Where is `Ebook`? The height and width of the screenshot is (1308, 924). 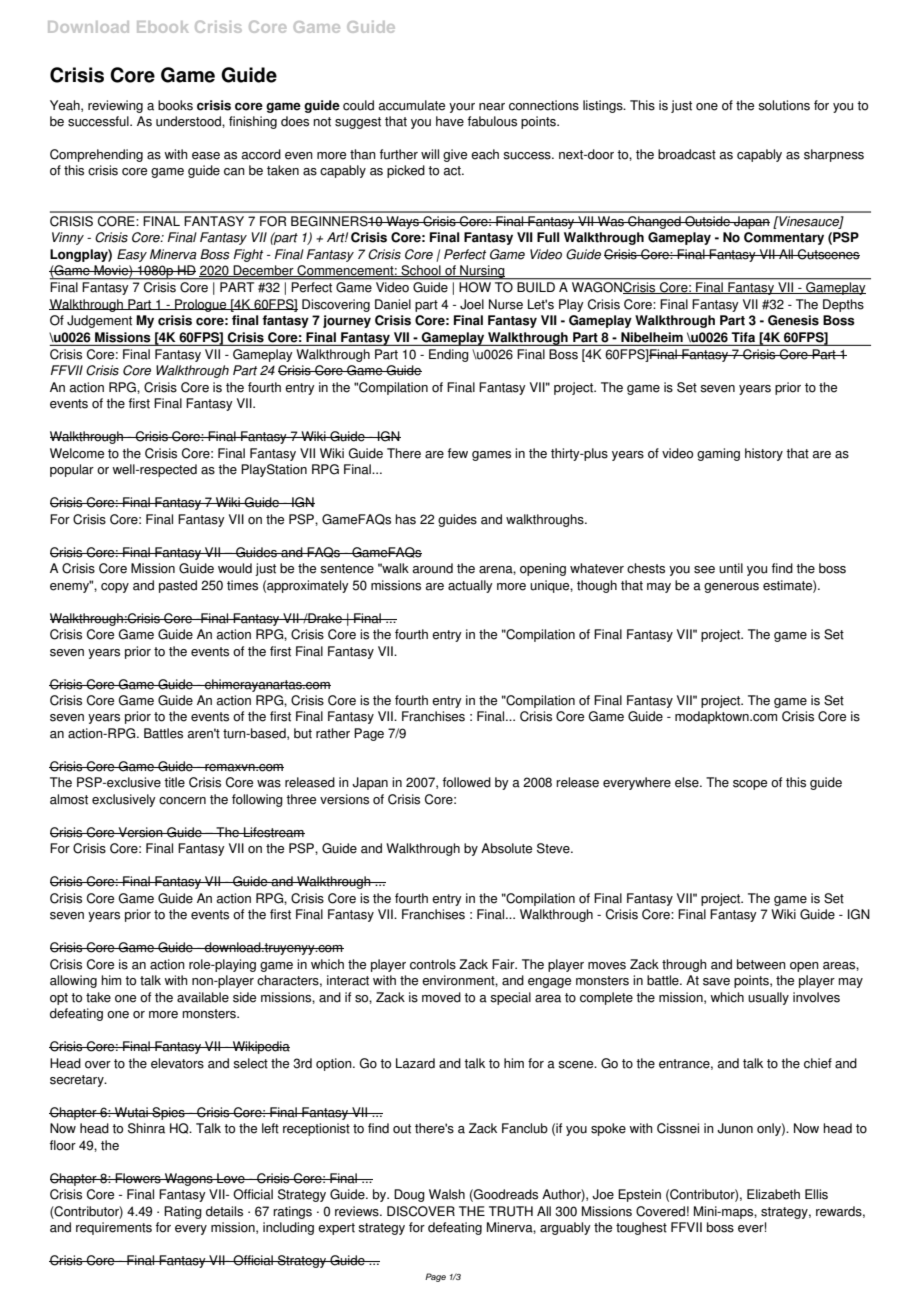
Ebook is located at coordinates (162, 27).
